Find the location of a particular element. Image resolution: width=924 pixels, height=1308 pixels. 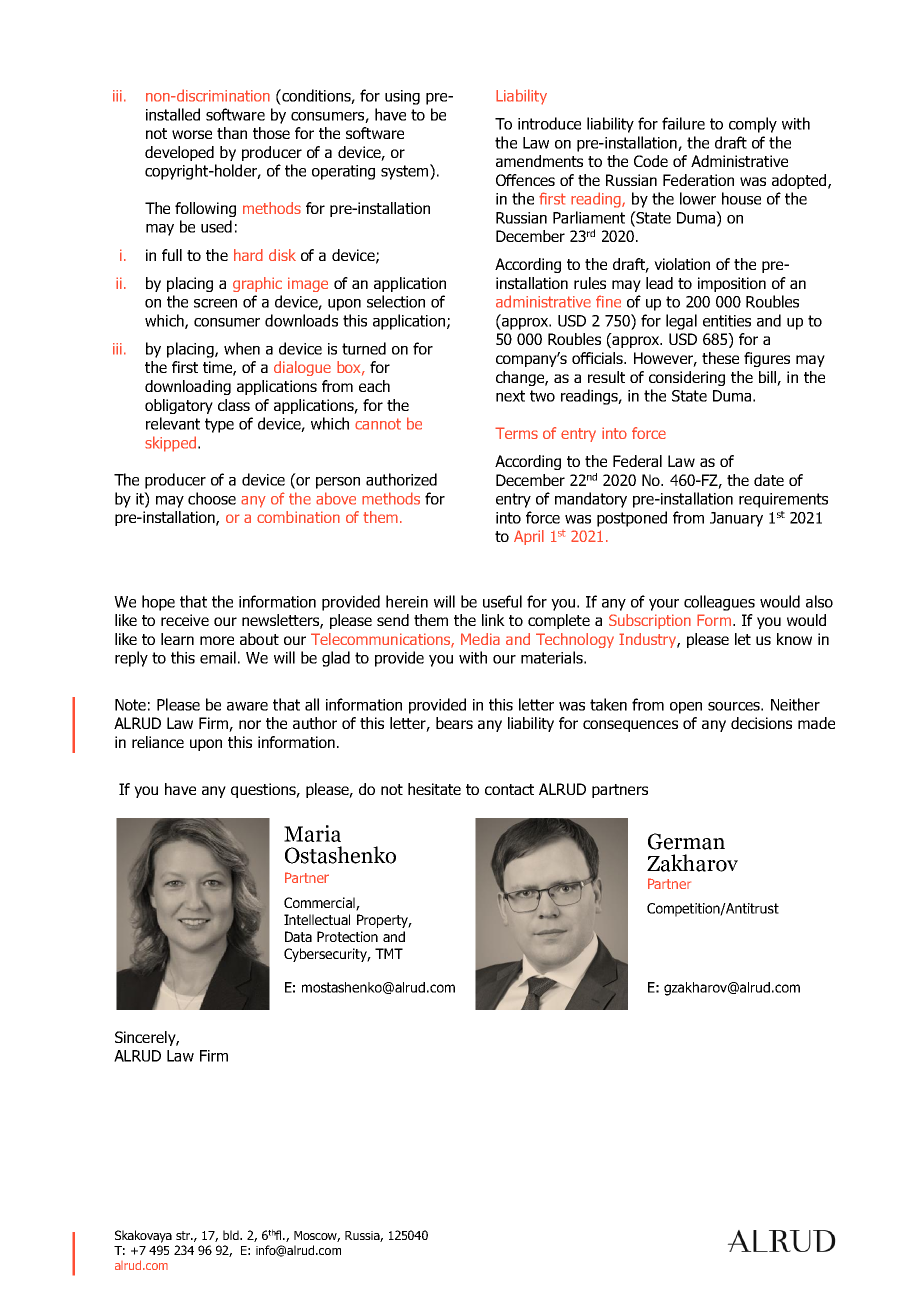

introduce is located at coordinates (549, 123).
